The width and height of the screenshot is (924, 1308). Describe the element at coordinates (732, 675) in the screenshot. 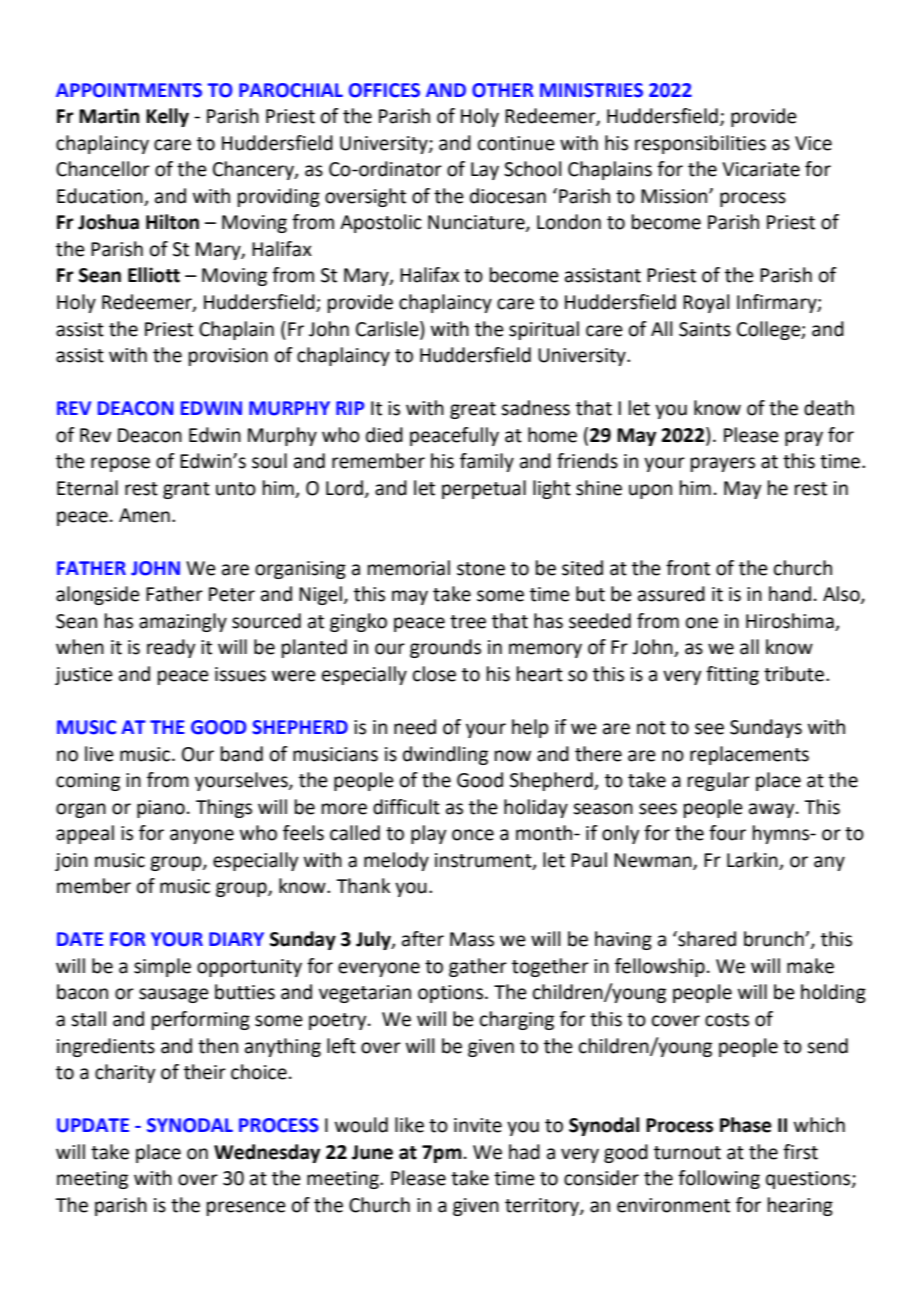

I see `fitting` at that location.
